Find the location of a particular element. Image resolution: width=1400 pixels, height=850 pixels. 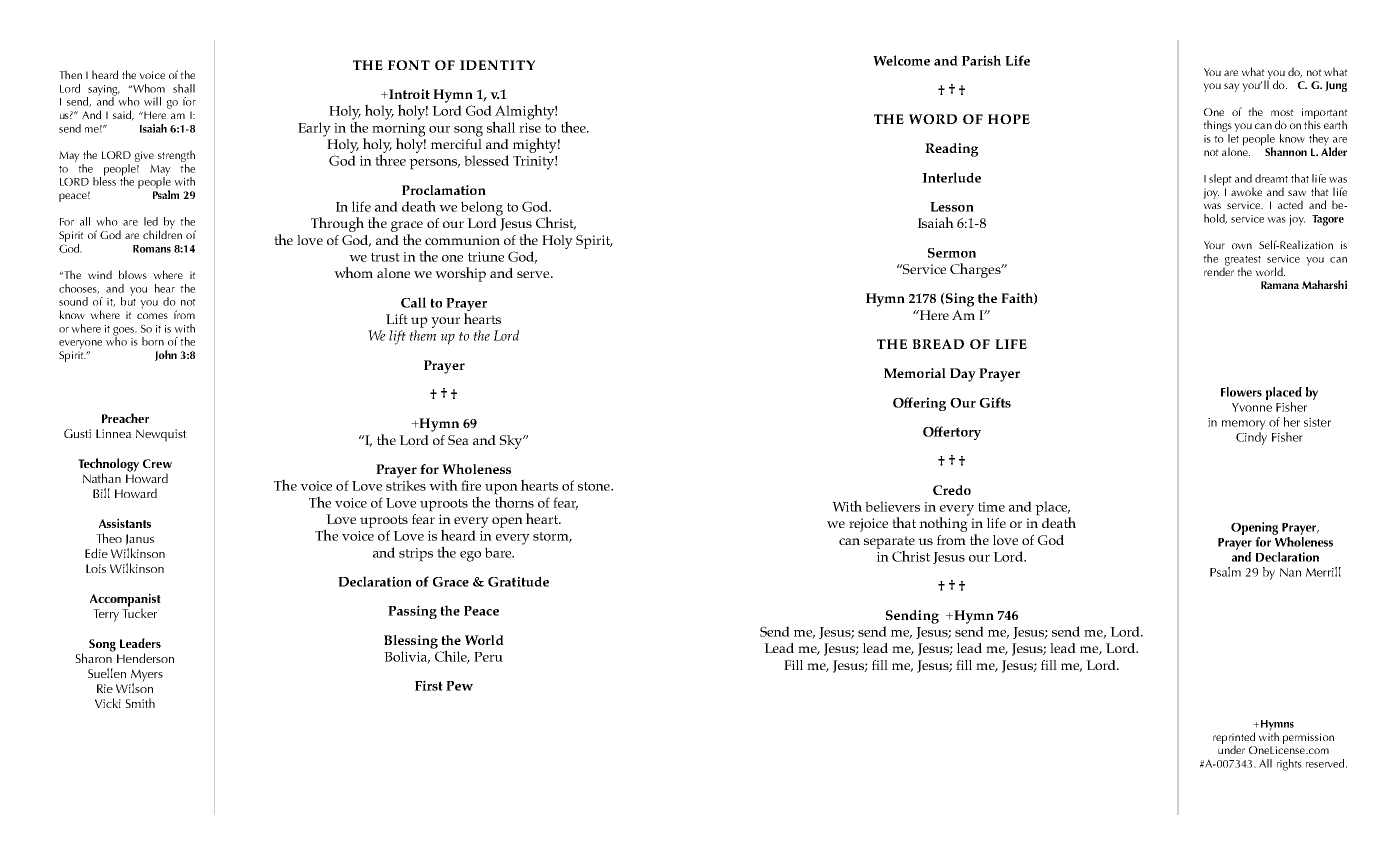

Smith is located at coordinates (140, 703).
